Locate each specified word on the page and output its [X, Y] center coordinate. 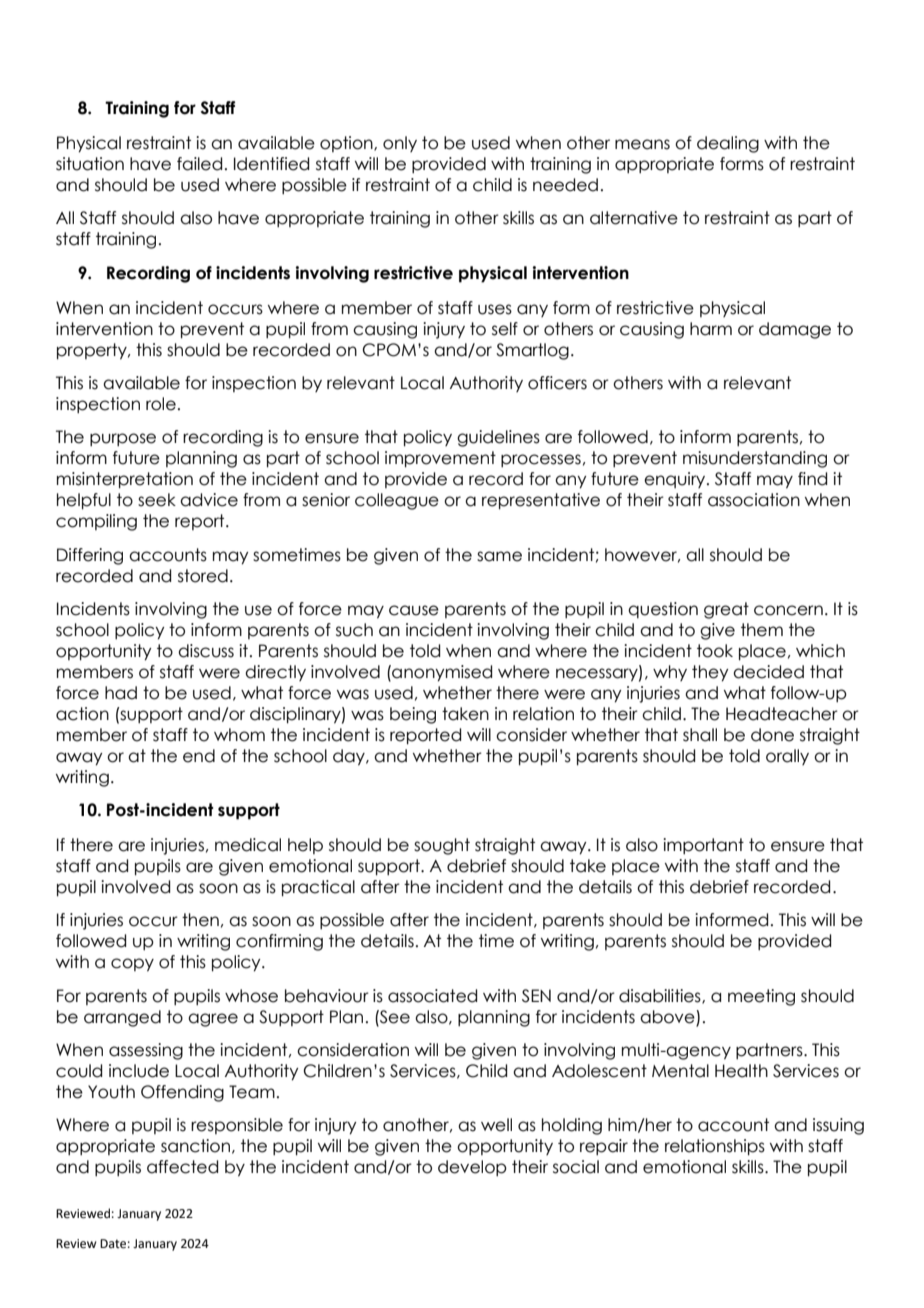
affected [182, 1167]
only [400, 144]
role [161, 404]
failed [199, 164]
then [200, 920]
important [703, 846]
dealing [728, 144]
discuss [206, 651]
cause [414, 610]
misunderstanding [755, 459]
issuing [838, 1126]
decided [768, 672]
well [496, 1125]
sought [442, 846]
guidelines [498, 438]
